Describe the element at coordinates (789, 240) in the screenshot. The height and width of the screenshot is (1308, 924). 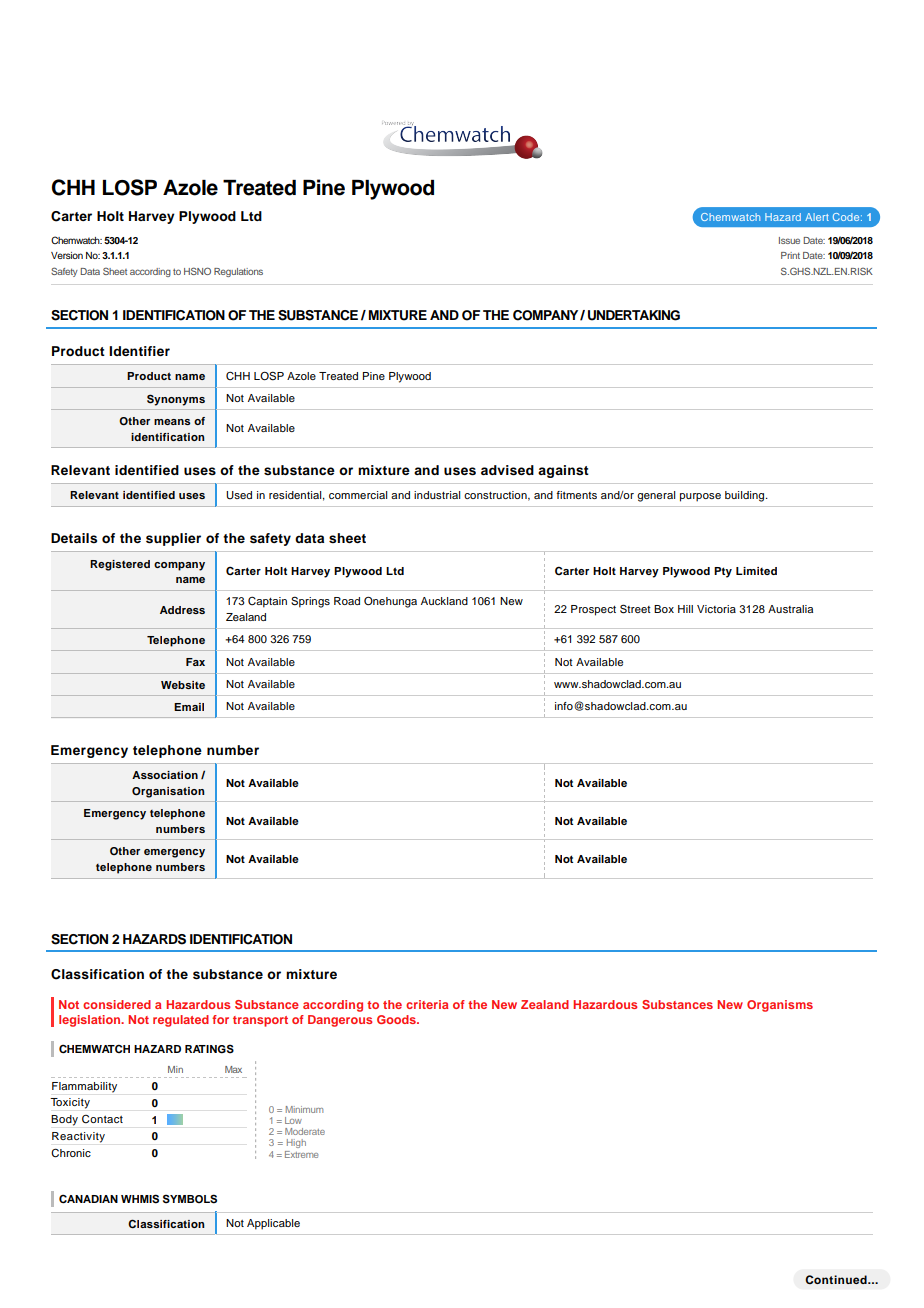
I see `Issue` at that location.
